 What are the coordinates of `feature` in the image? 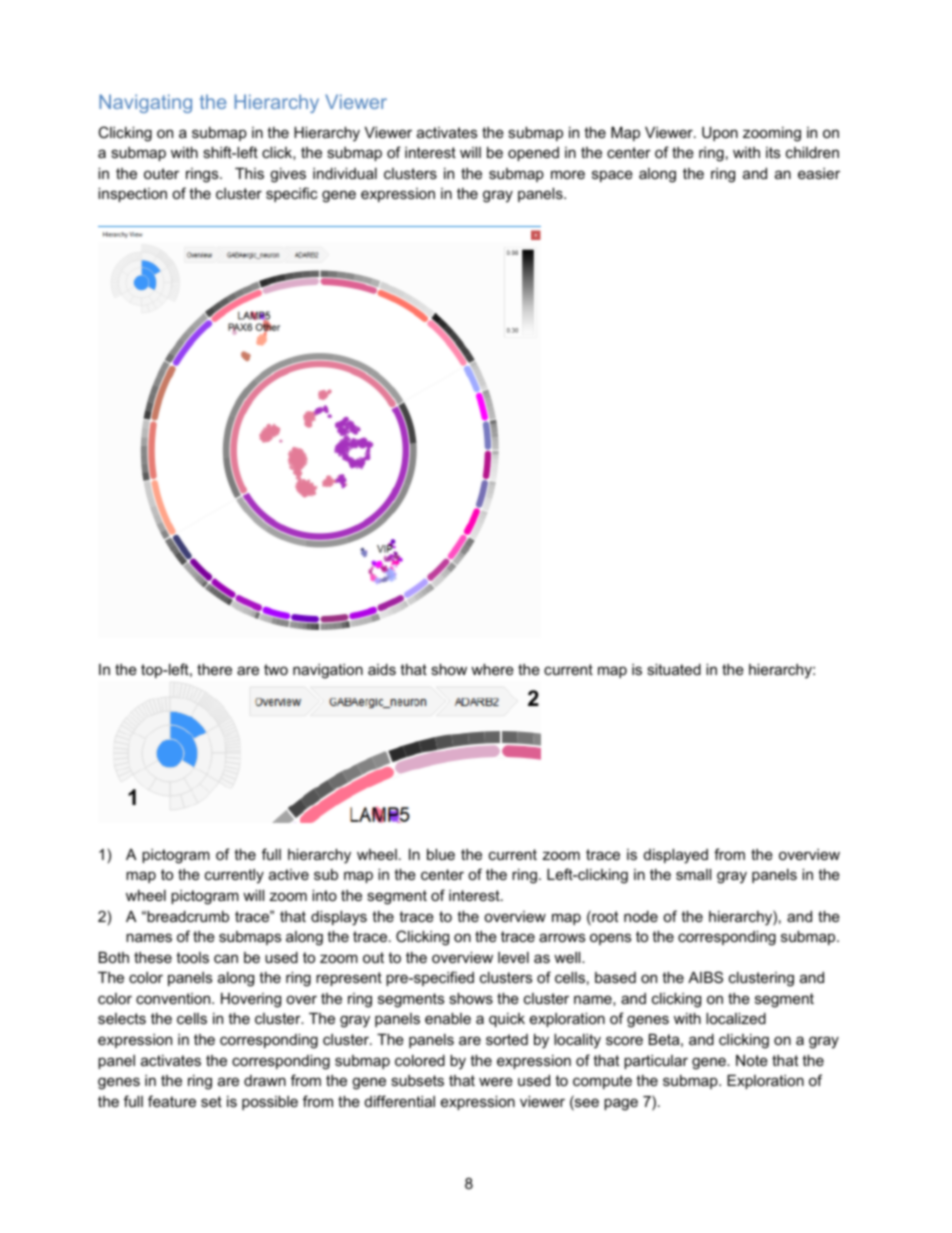 It's located at (172, 1101).
